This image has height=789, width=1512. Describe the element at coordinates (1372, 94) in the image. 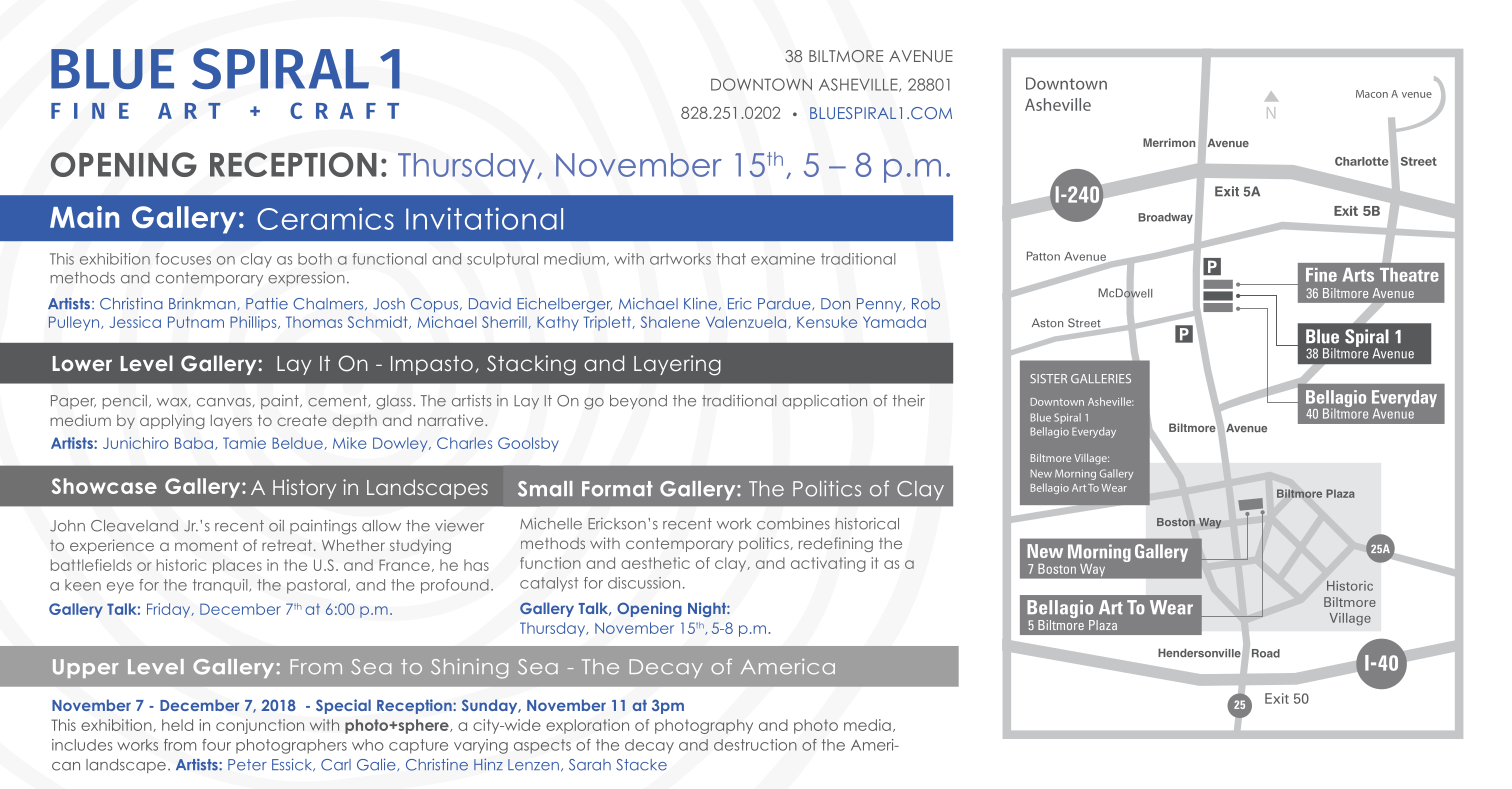

I see `Macon` at that location.
